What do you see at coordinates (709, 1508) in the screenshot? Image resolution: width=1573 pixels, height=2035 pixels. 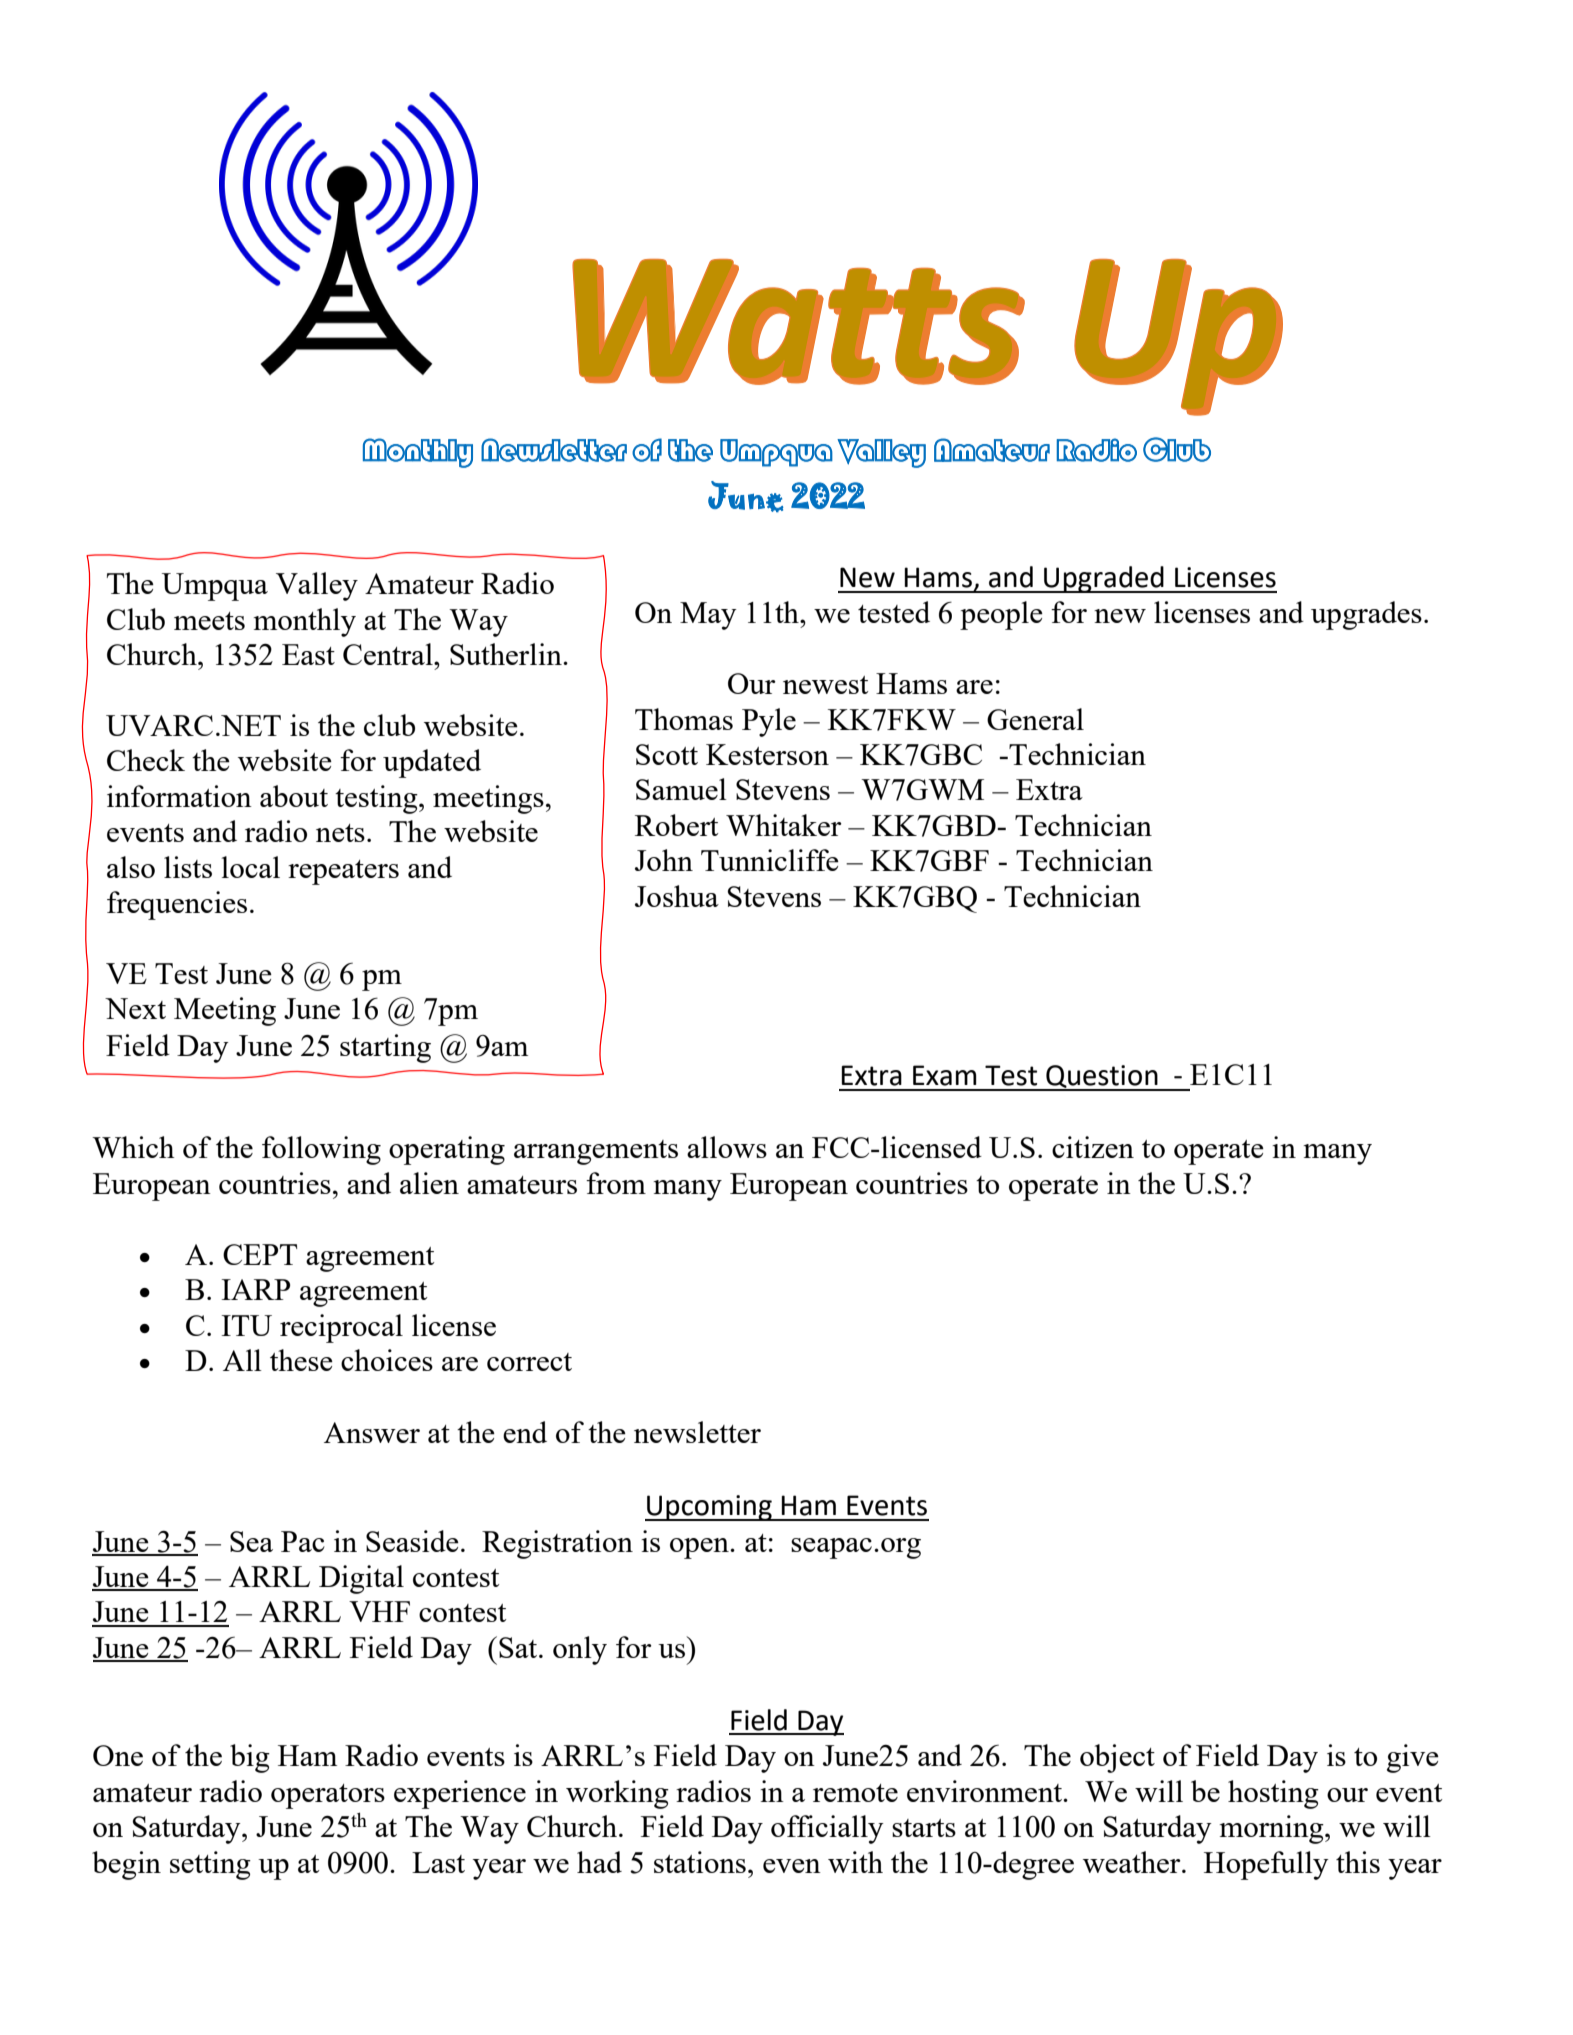 I see `Upcoming` at bounding box center [709, 1508].
